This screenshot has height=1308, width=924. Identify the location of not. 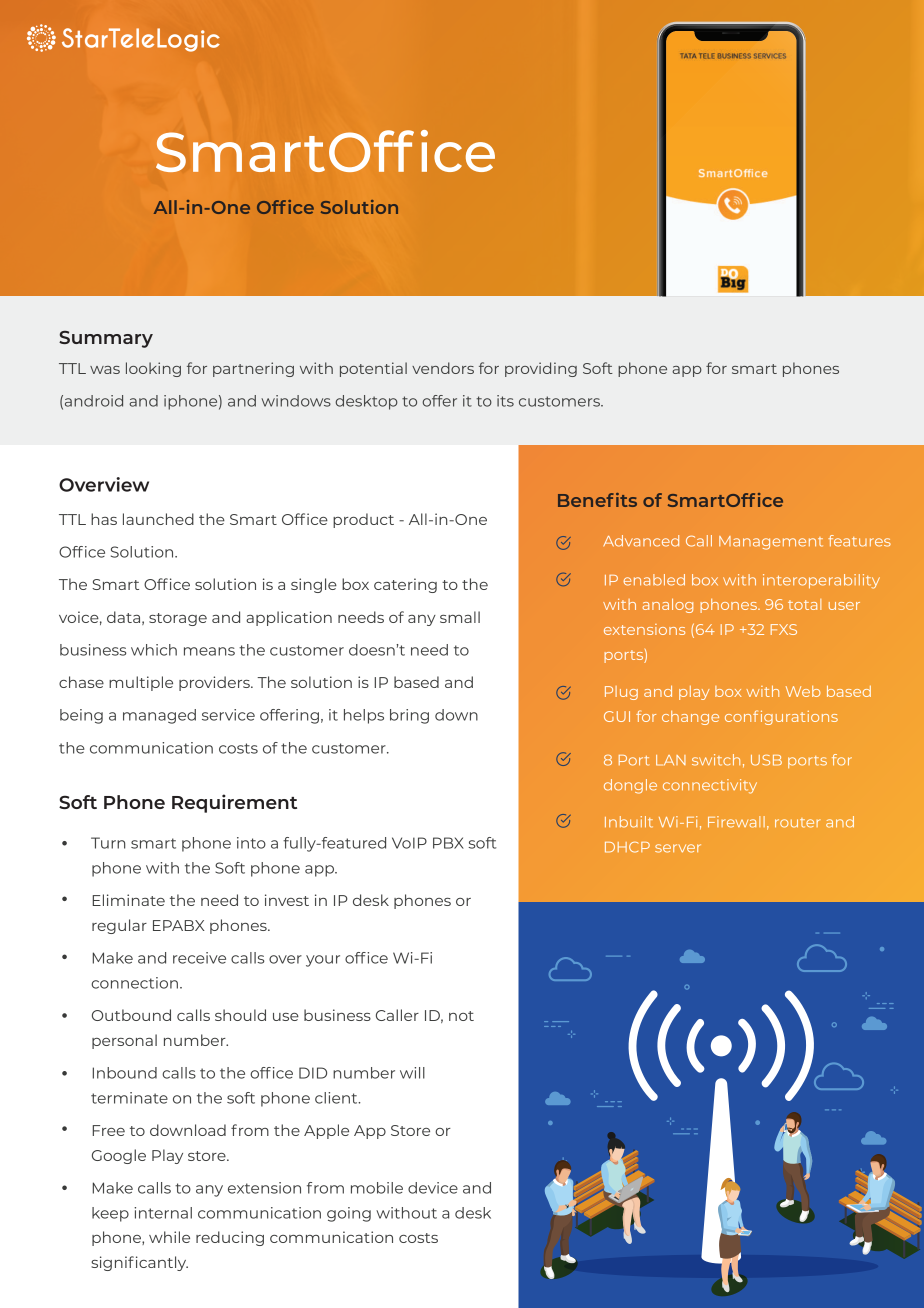
(461, 1016).
